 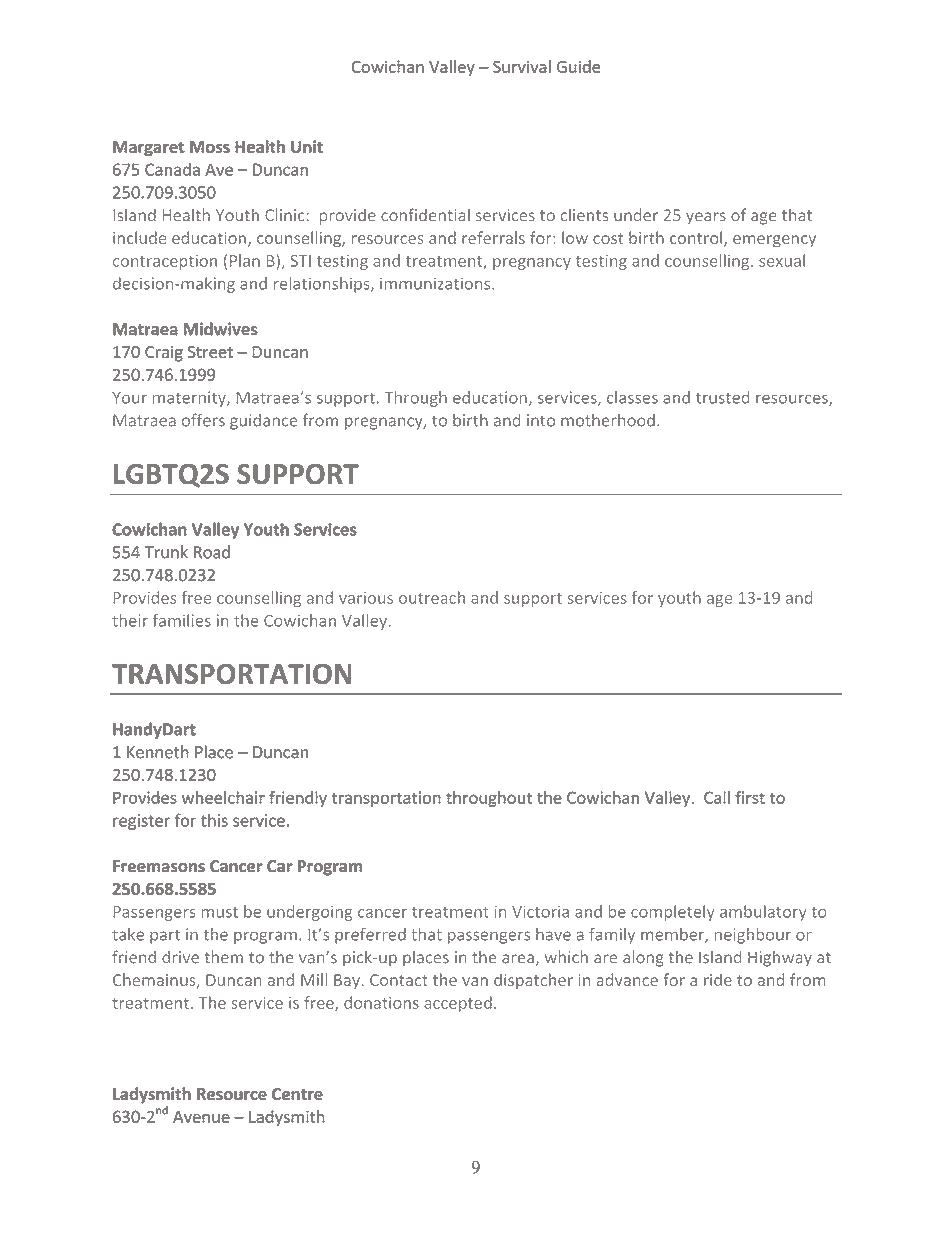 What do you see at coordinates (201, 1117) in the image?
I see `Avenue` at bounding box center [201, 1117].
